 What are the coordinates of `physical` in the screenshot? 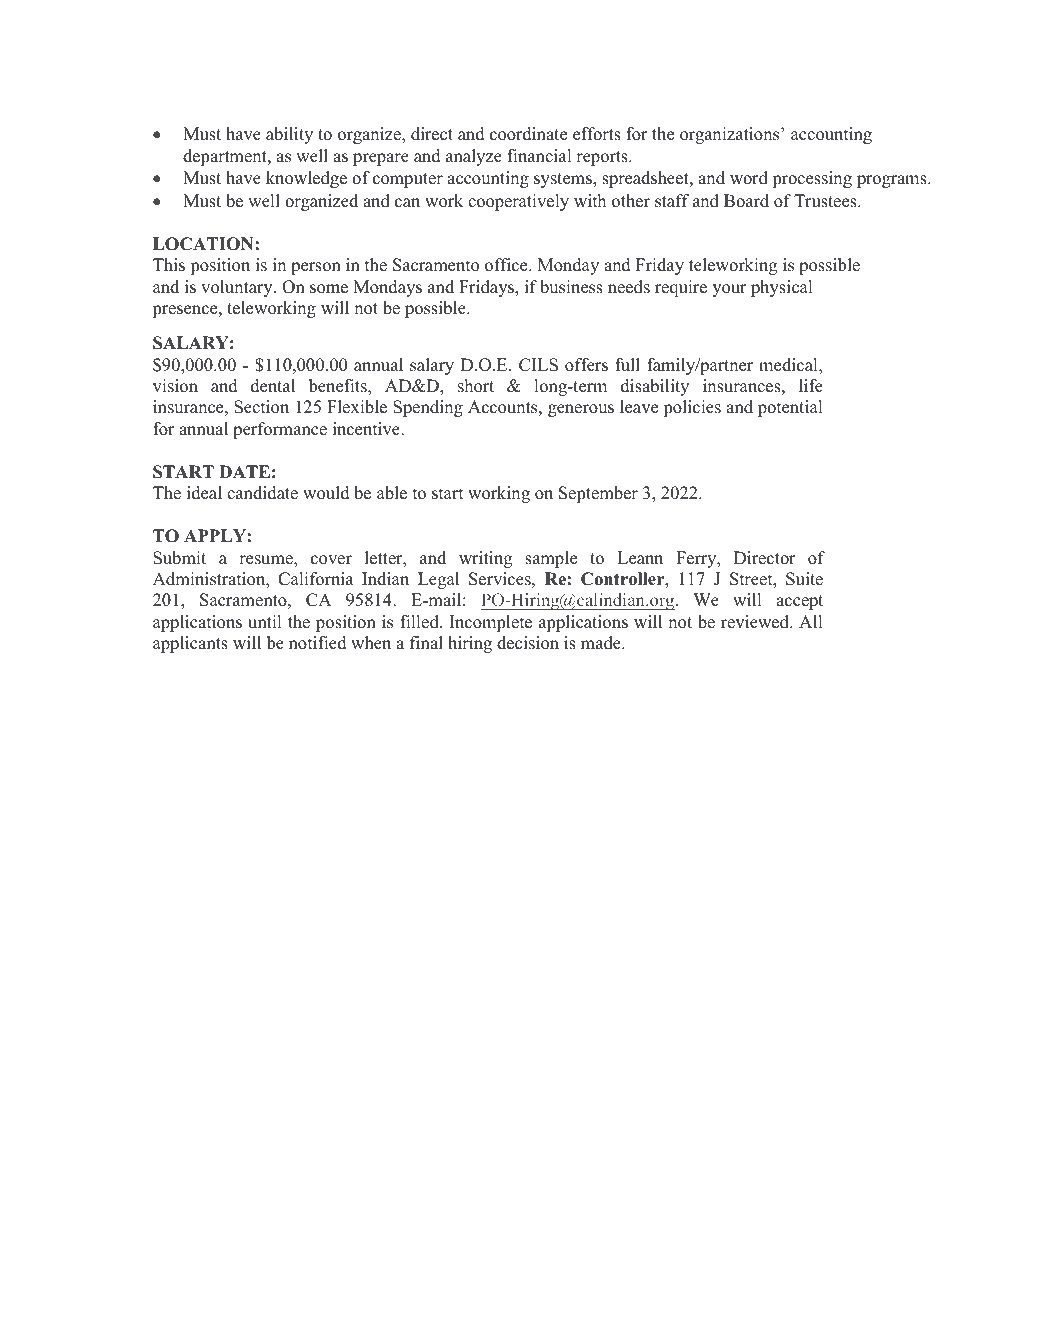 It's located at (782, 288).
